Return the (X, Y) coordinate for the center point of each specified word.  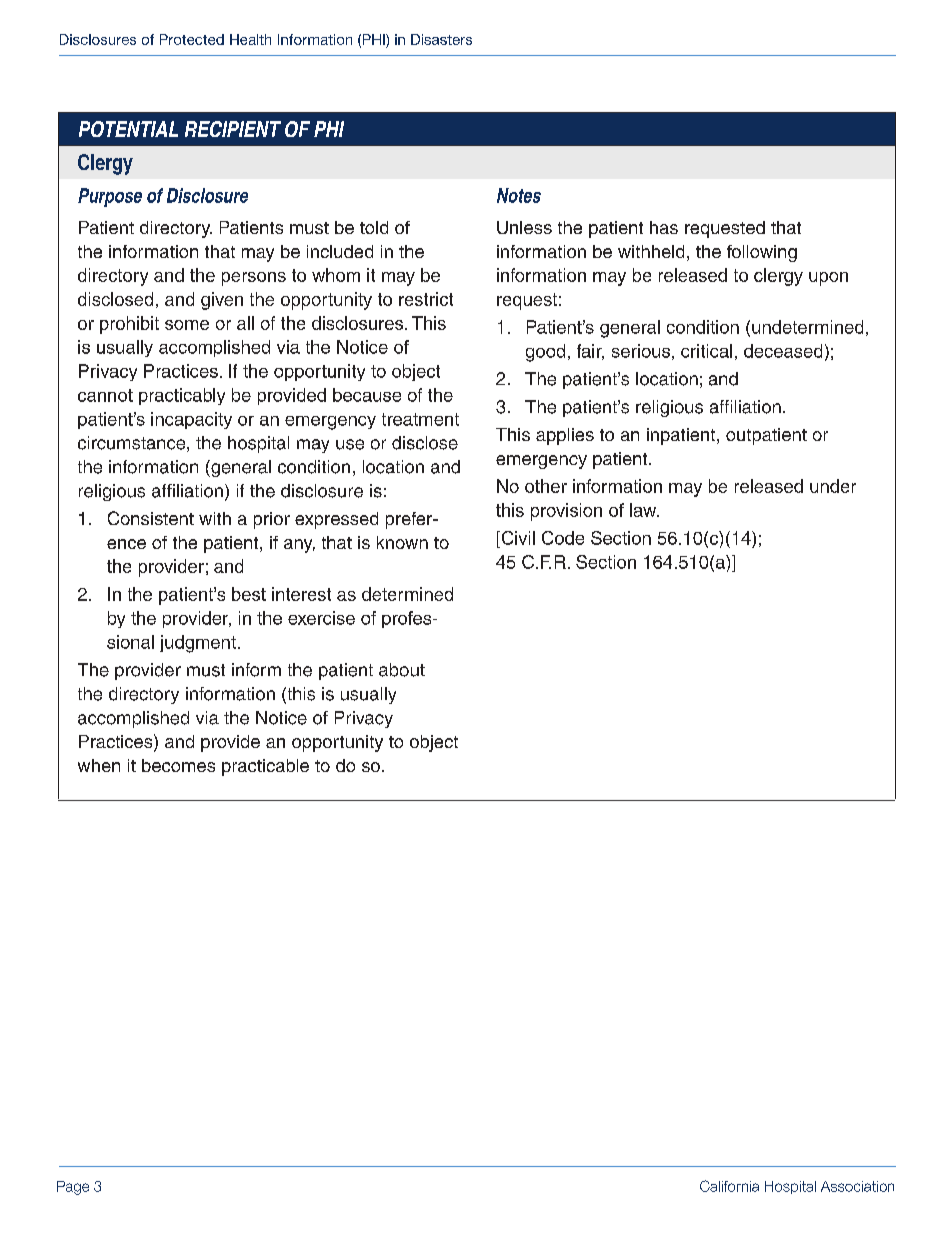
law (644, 510)
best (249, 594)
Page (73, 1188)
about (402, 670)
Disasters (441, 39)
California (729, 1186)
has (664, 227)
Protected (192, 39)
